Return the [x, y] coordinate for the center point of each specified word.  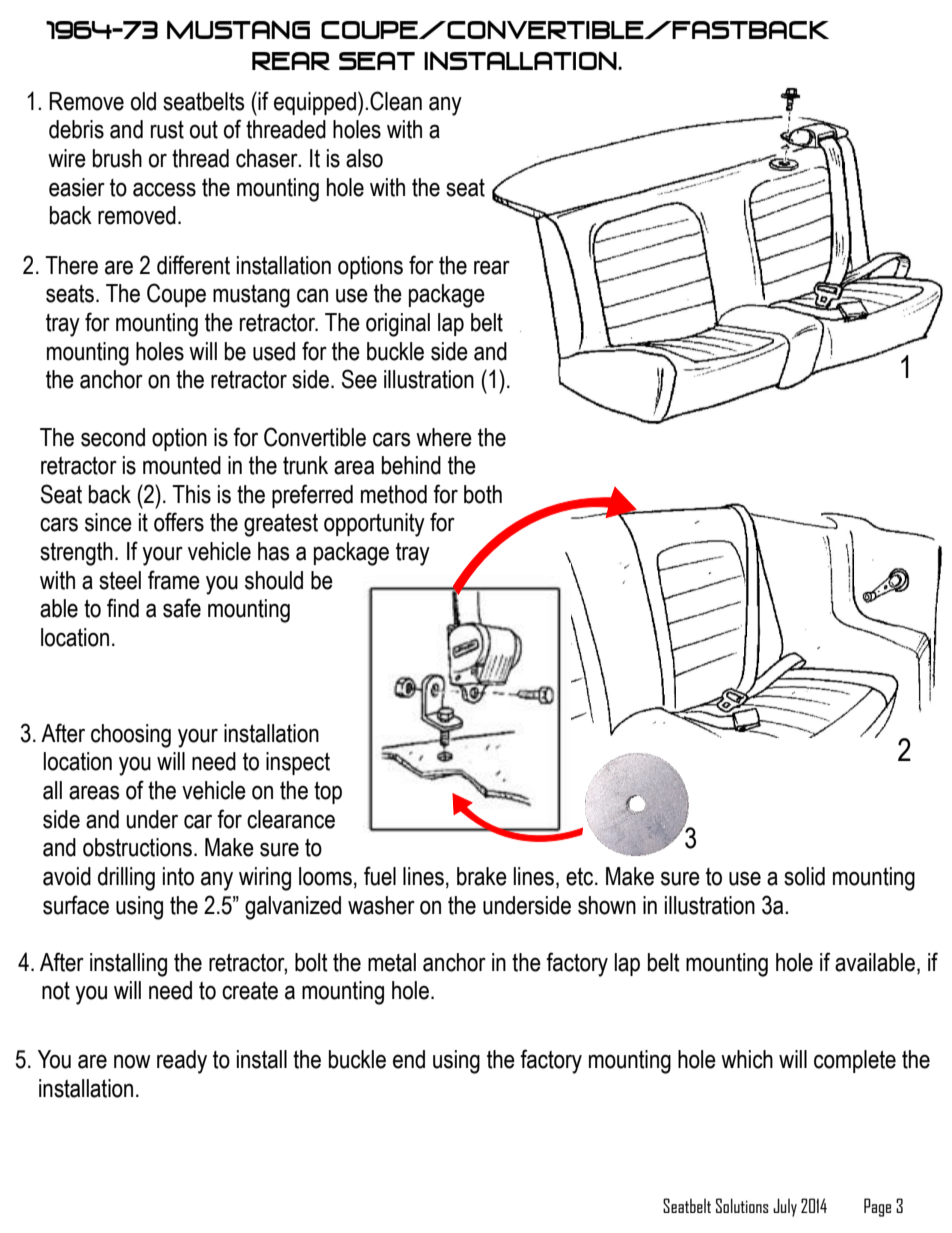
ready [182, 1062]
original [398, 325]
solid [804, 876]
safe [182, 608]
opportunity [374, 525]
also [364, 158]
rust [167, 130]
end [409, 1059]
